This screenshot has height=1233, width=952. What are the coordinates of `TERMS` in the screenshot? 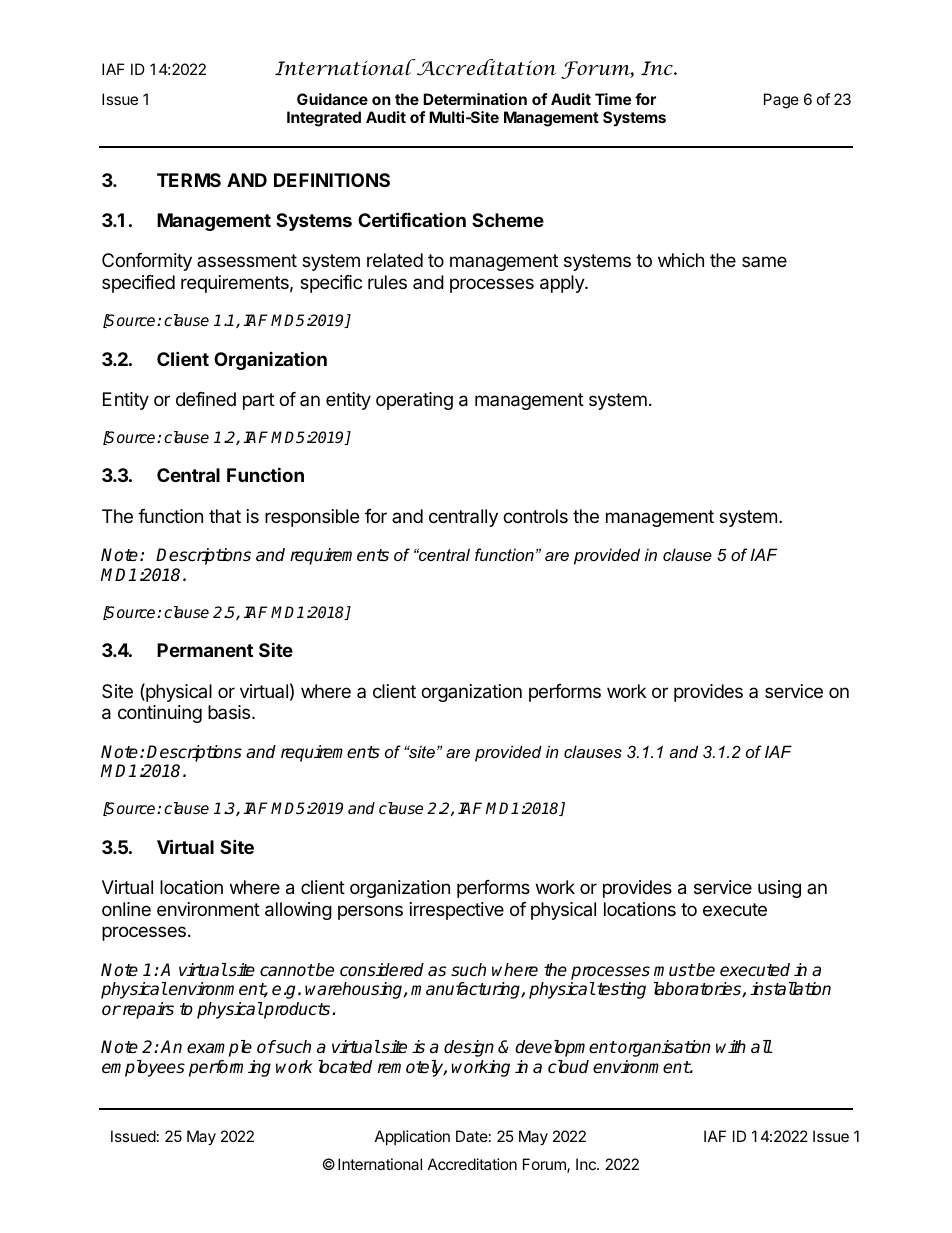 It's located at (189, 180).
